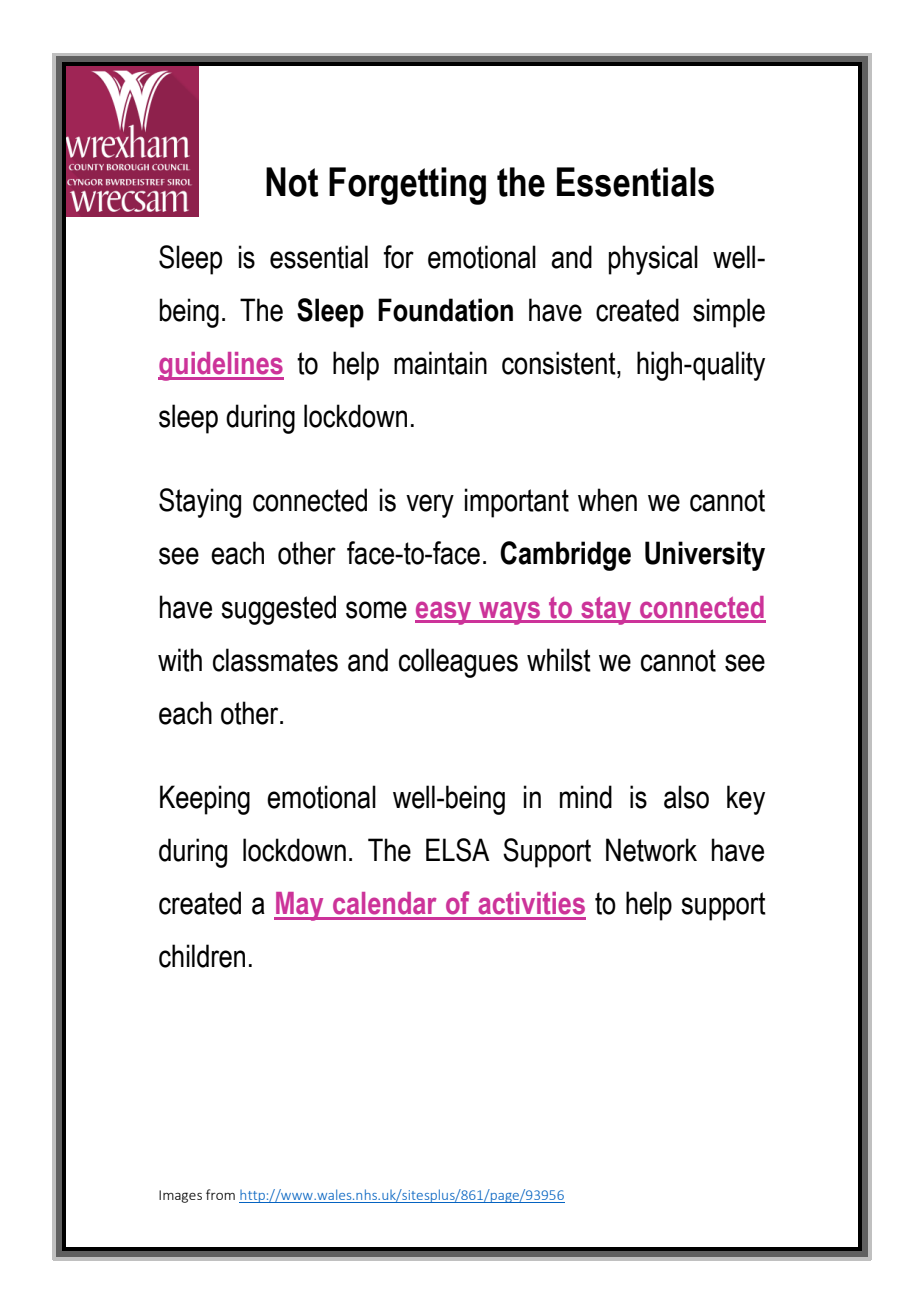 Image resolution: width=924 pixels, height=1313 pixels. Describe the element at coordinates (278, 610) in the screenshot. I see `suggested` at that location.
